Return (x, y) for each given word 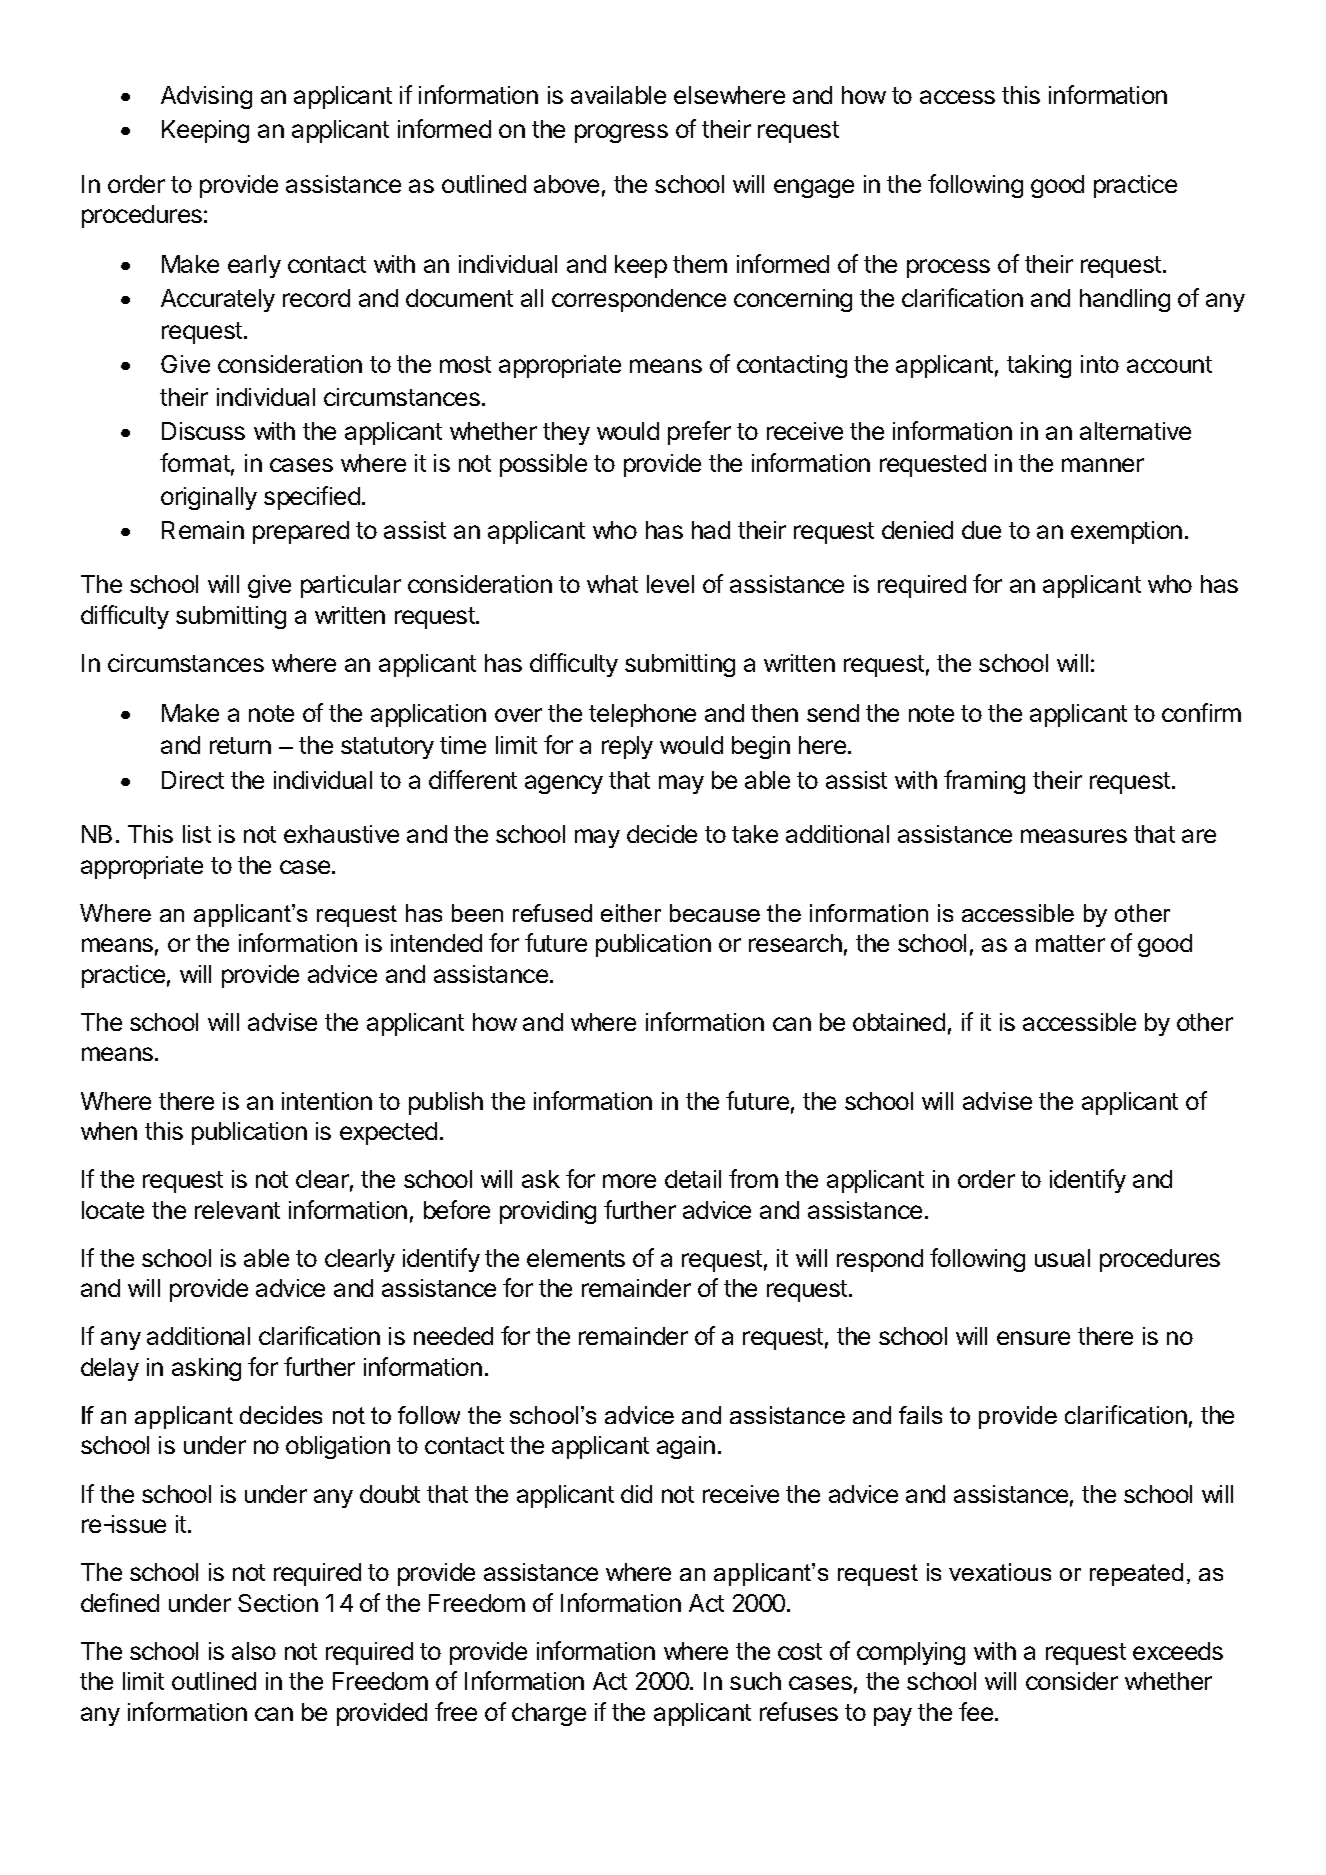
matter (1070, 943)
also (254, 1651)
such (755, 1681)
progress (621, 133)
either (631, 913)
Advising (206, 97)
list (197, 834)
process (948, 268)
